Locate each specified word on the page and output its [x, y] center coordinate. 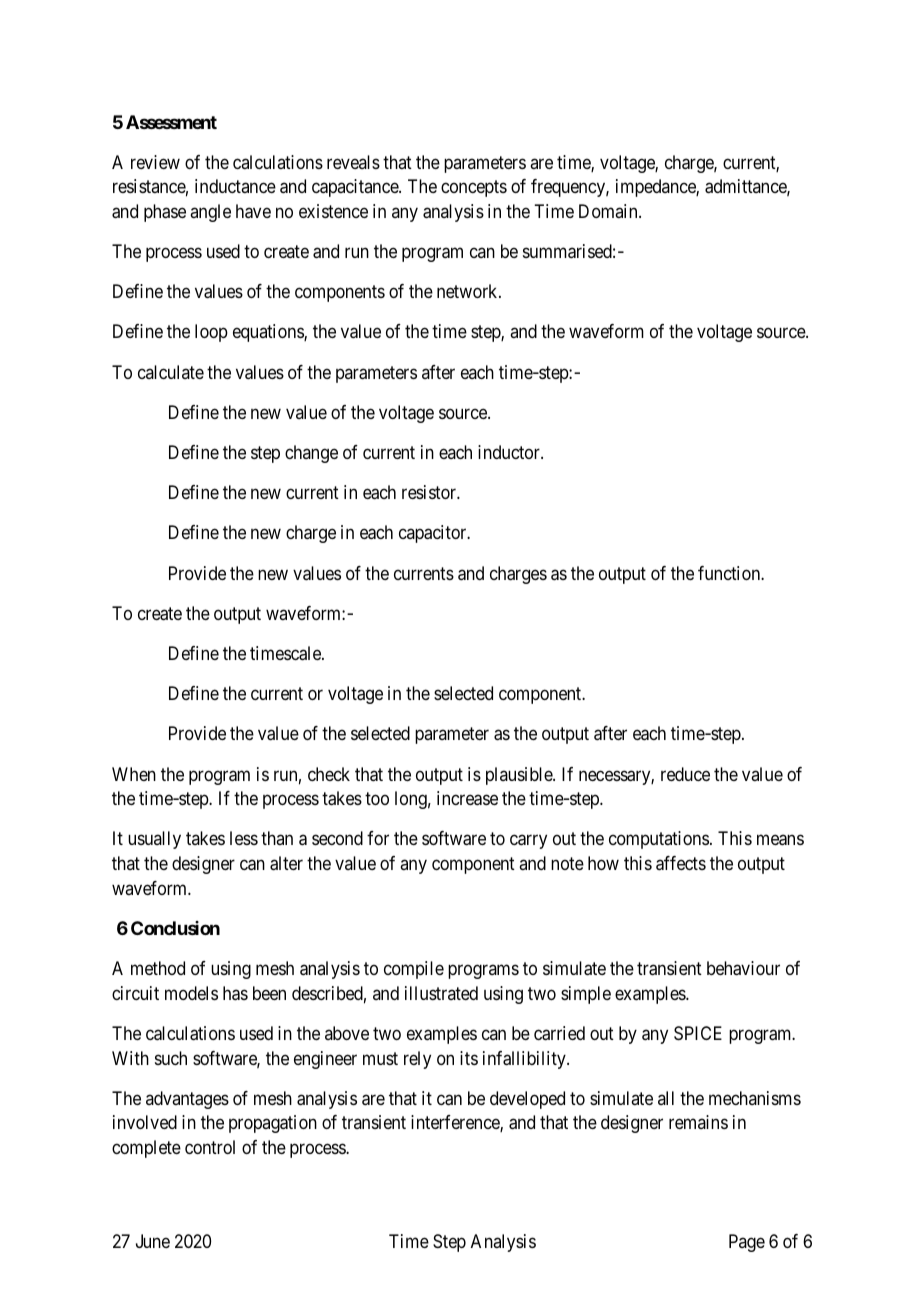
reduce [685, 774]
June [153, 1241]
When [134, 774]
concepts [474, 188]
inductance [235, 186]
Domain [609, 211]
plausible [520, 776]
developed [527, 1100]
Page [747, 1243]
